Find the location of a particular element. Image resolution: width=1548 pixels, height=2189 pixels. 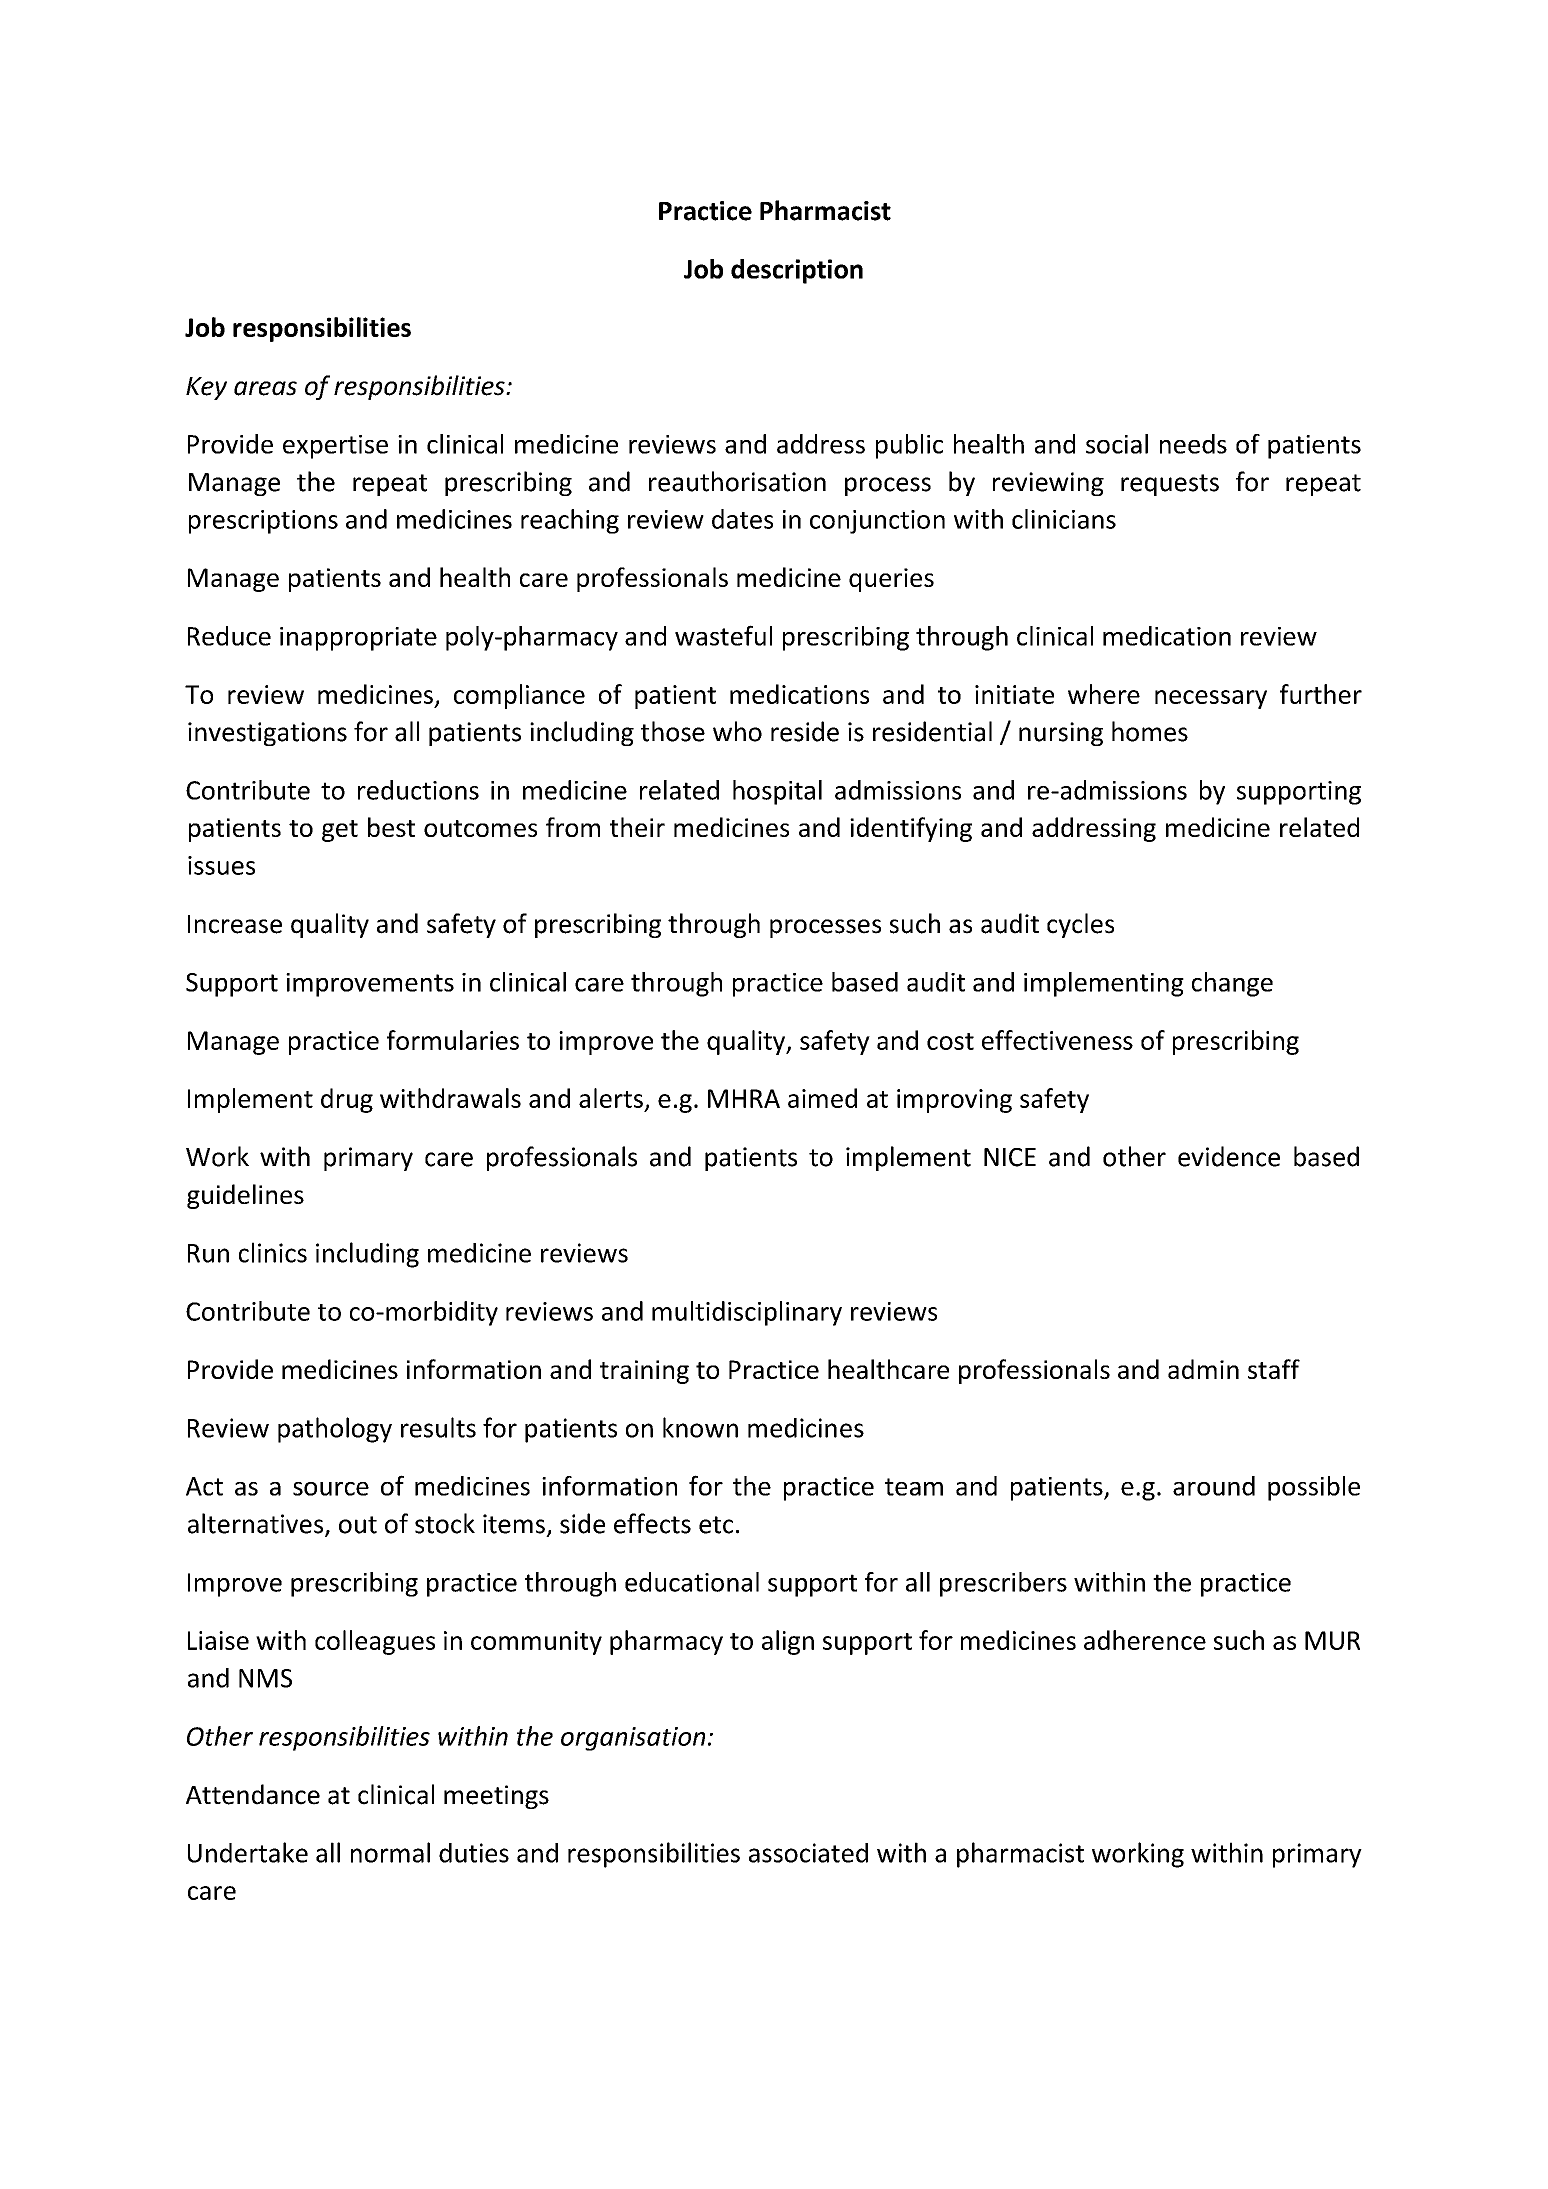

normal is located at coordinates (390, 1852).
